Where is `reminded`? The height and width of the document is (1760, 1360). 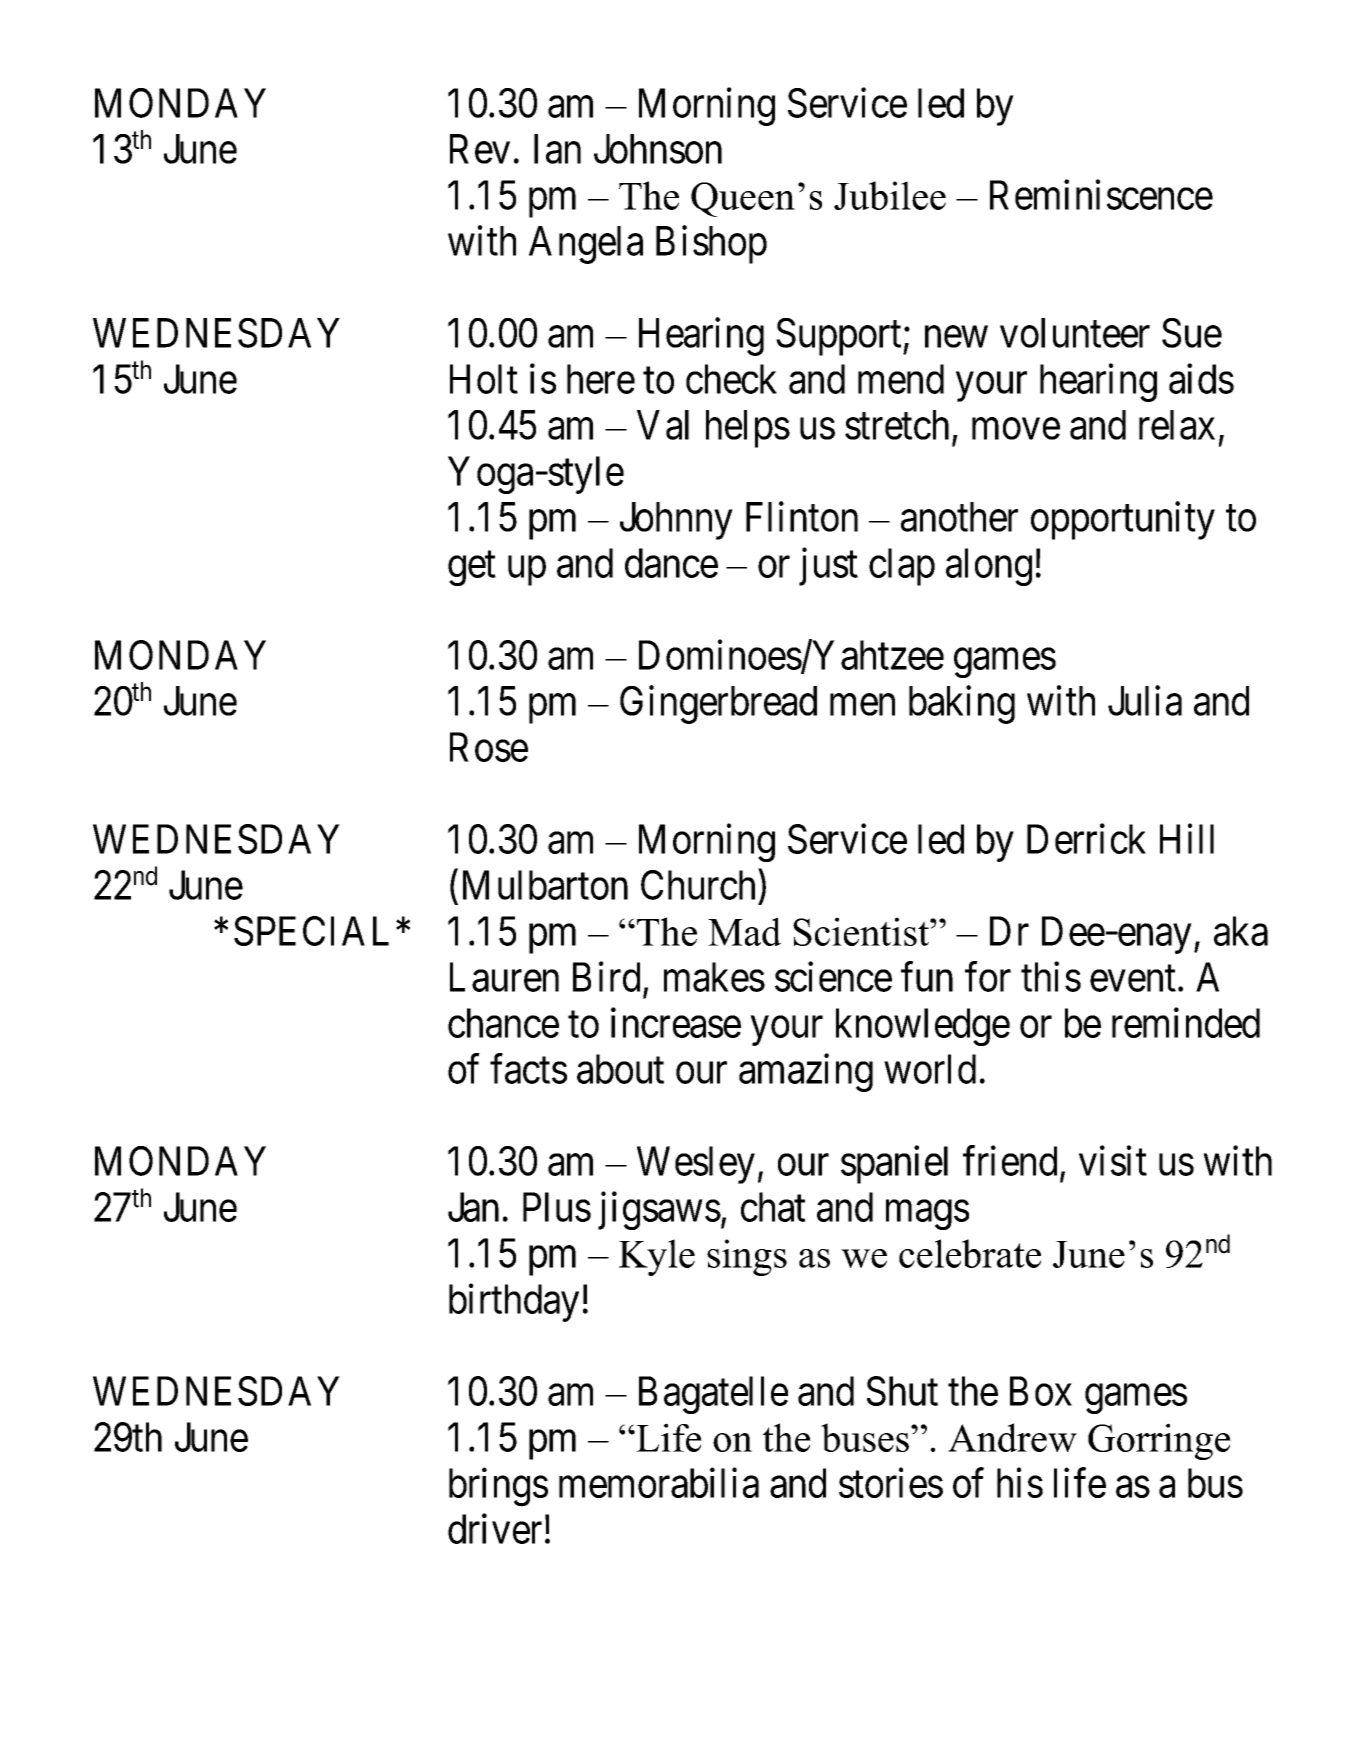
reminded is located at coordinates (1186, 1023).
